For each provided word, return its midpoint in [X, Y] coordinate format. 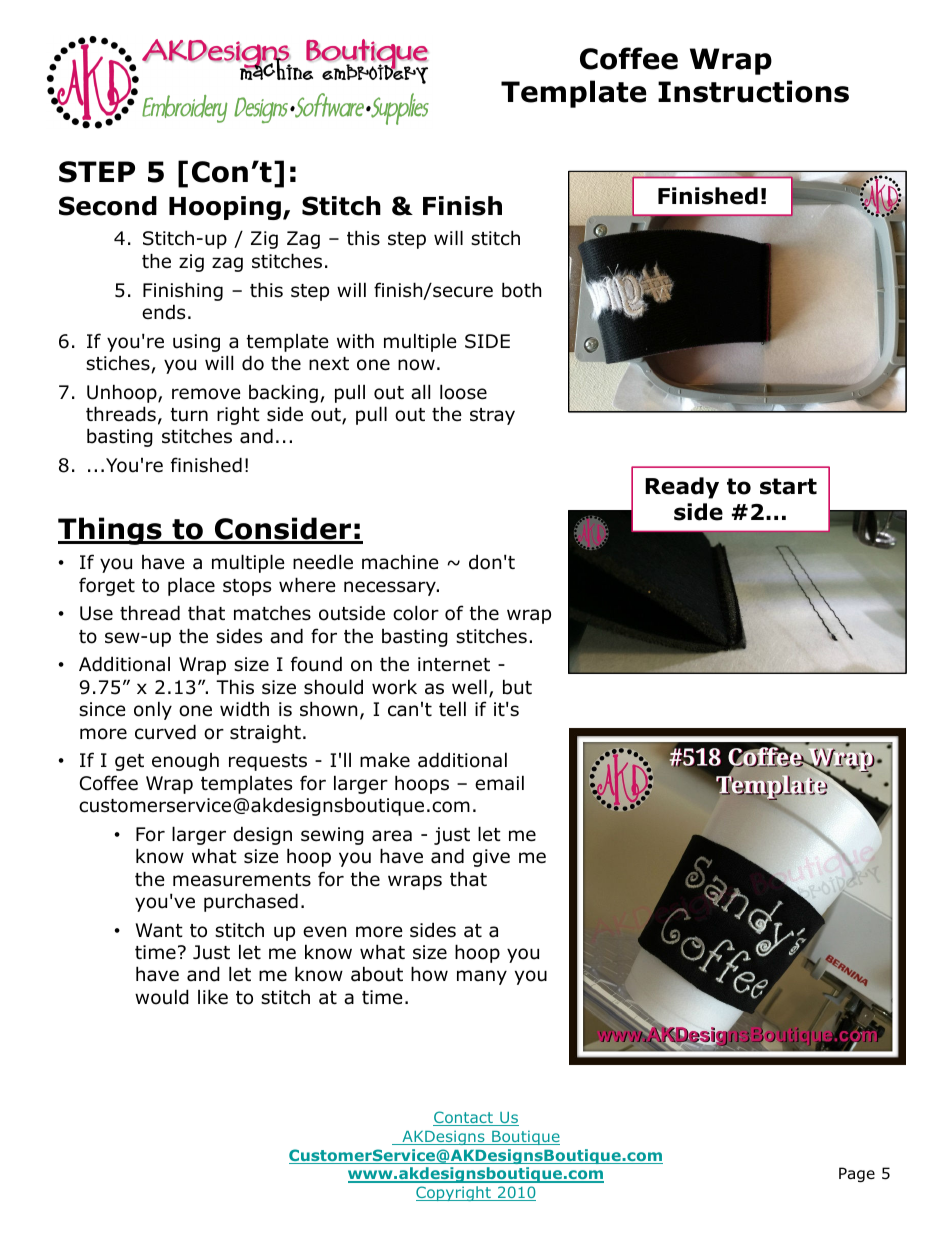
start [788, 486]
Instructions [753, 91]
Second [108, 206]
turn [189, 415]
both [521, 290]
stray [492, 416]
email [499, 783]
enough [185, 762]
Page [857, 1174]
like [213, 997]
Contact [464, 1118]
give [491, 858]
